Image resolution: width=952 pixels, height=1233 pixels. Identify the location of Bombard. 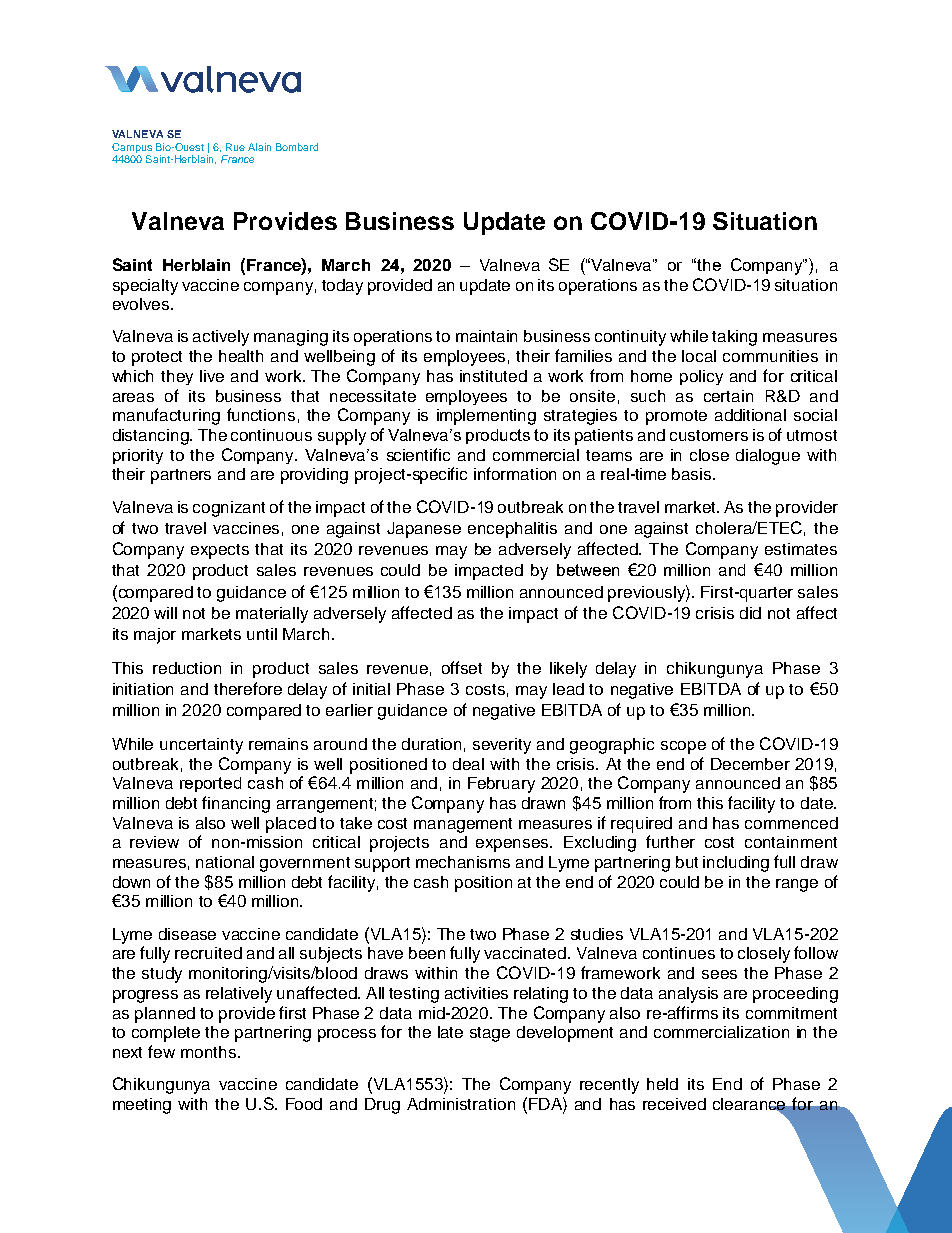
(297, 147).
